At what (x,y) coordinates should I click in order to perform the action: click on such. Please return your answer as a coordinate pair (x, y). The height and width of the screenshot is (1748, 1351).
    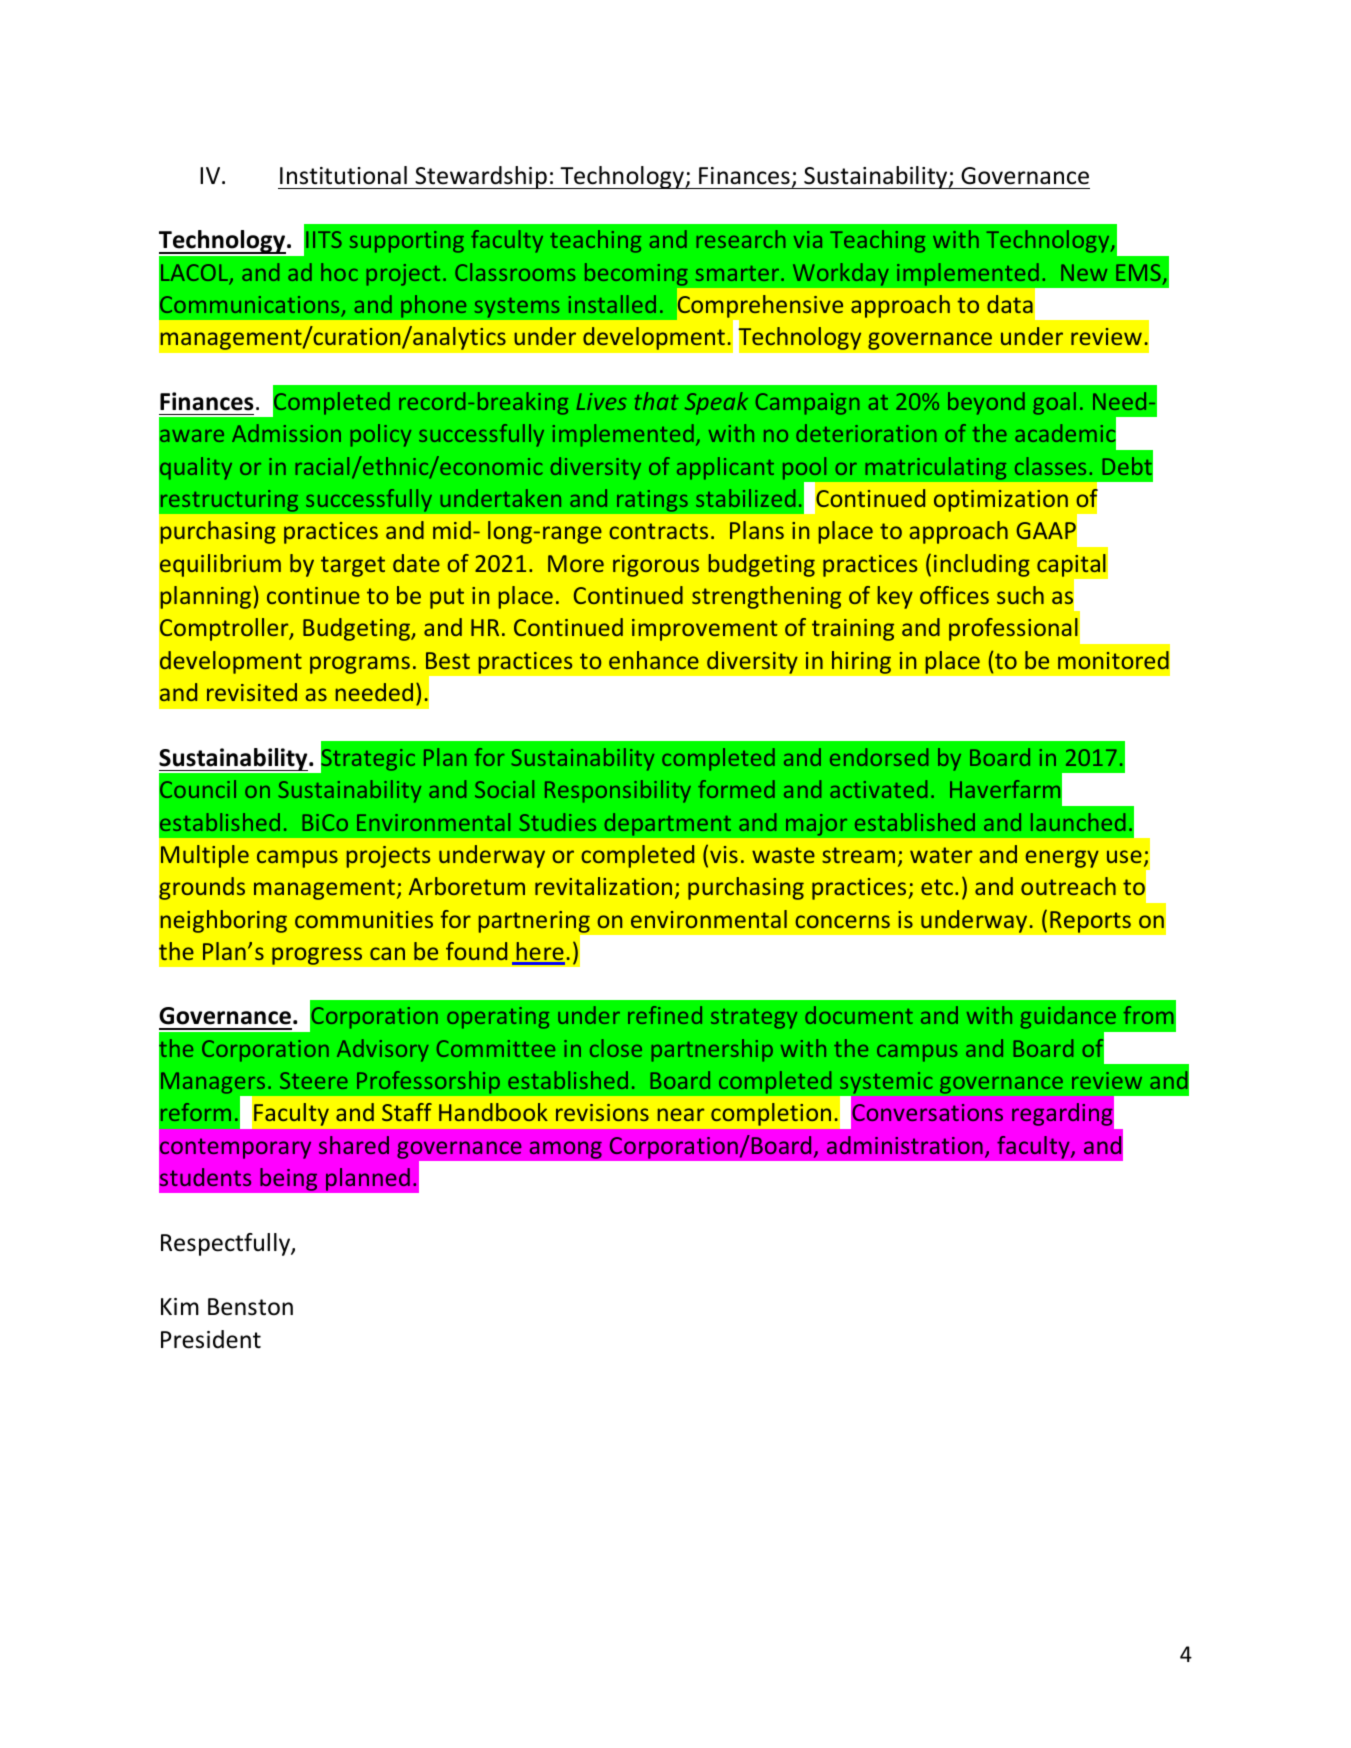
    Looking at the image, I should click on (1020, 595).
